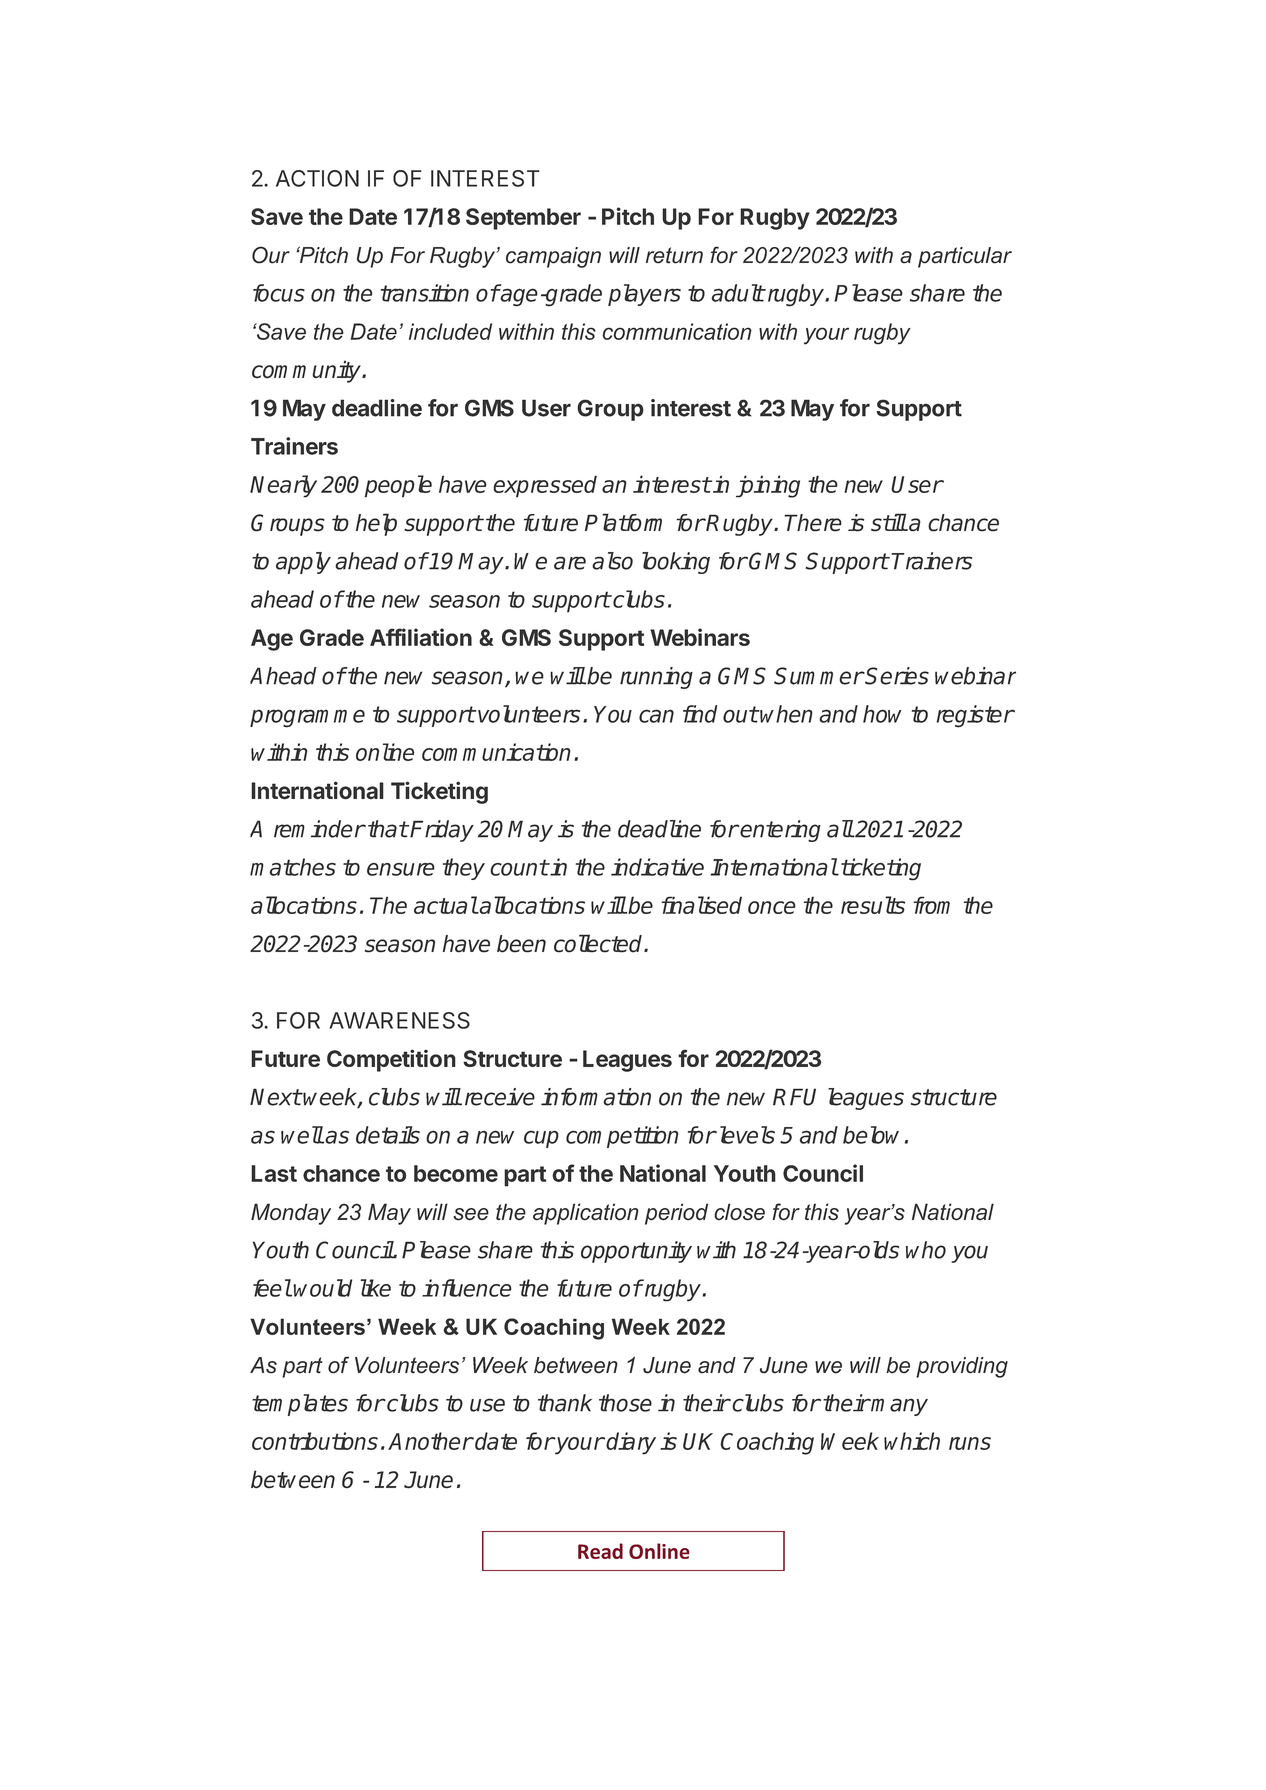  What do you see at coordinates (674, 255) in the screenshot?
I see `return` at bounding box center [674, 255].
